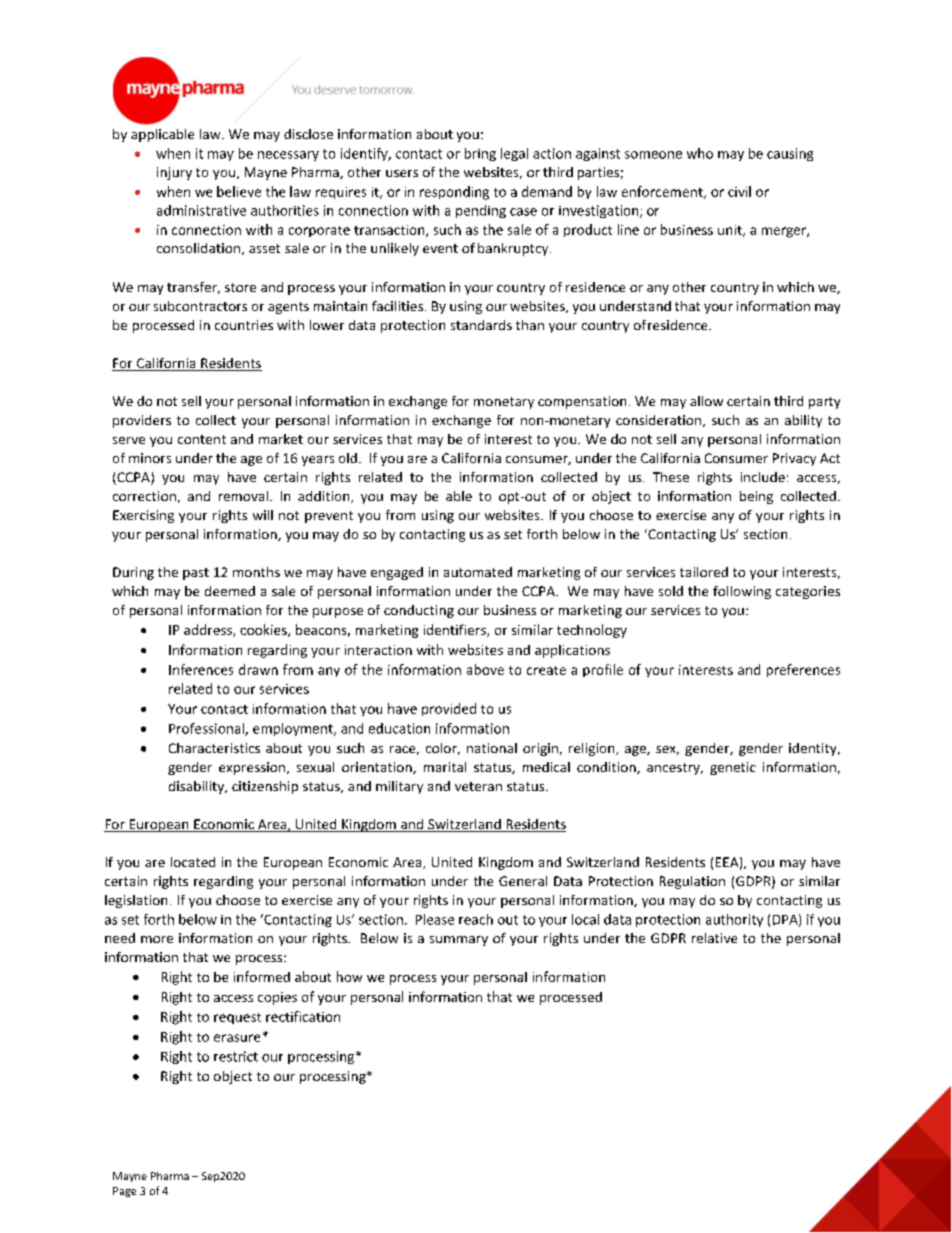 The height and width of the page is (1233, 952). Describe the element at coordinates (124, 1192) in the page. I see `Page` at that location.
